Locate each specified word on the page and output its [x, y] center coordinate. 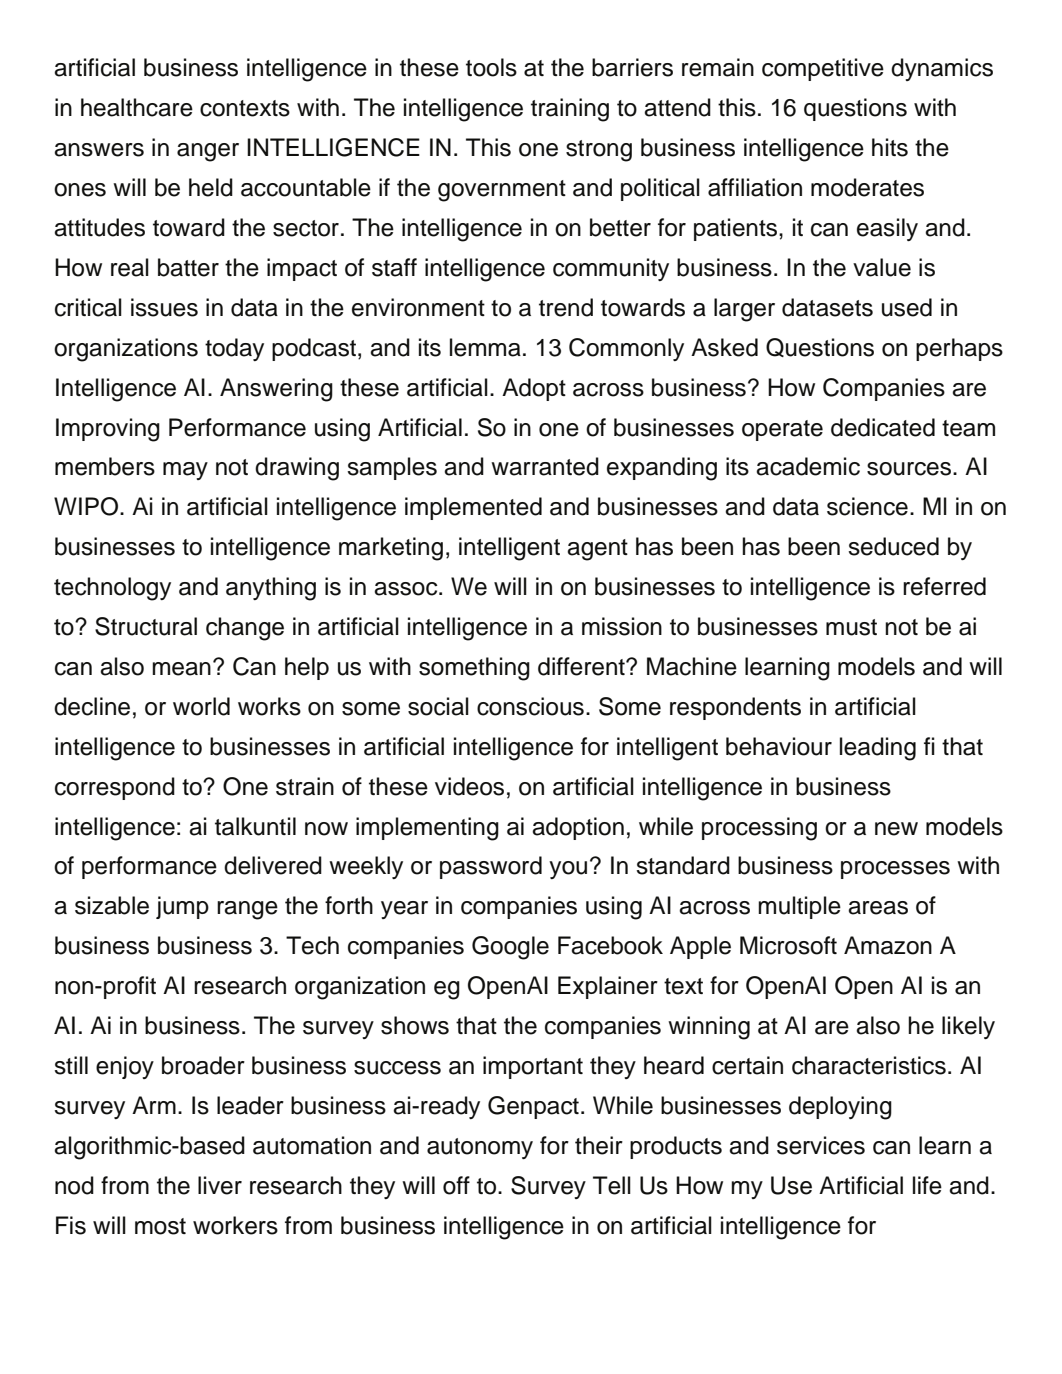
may [185, 471]
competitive [823, 69]
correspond [115, 788]
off [456, 1185]
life [927, 1185]
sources [910, 469]
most [160, 1226]
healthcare [137, 107]
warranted [545, 466]
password [491, 867]
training [570, 110]
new [896, 829]
